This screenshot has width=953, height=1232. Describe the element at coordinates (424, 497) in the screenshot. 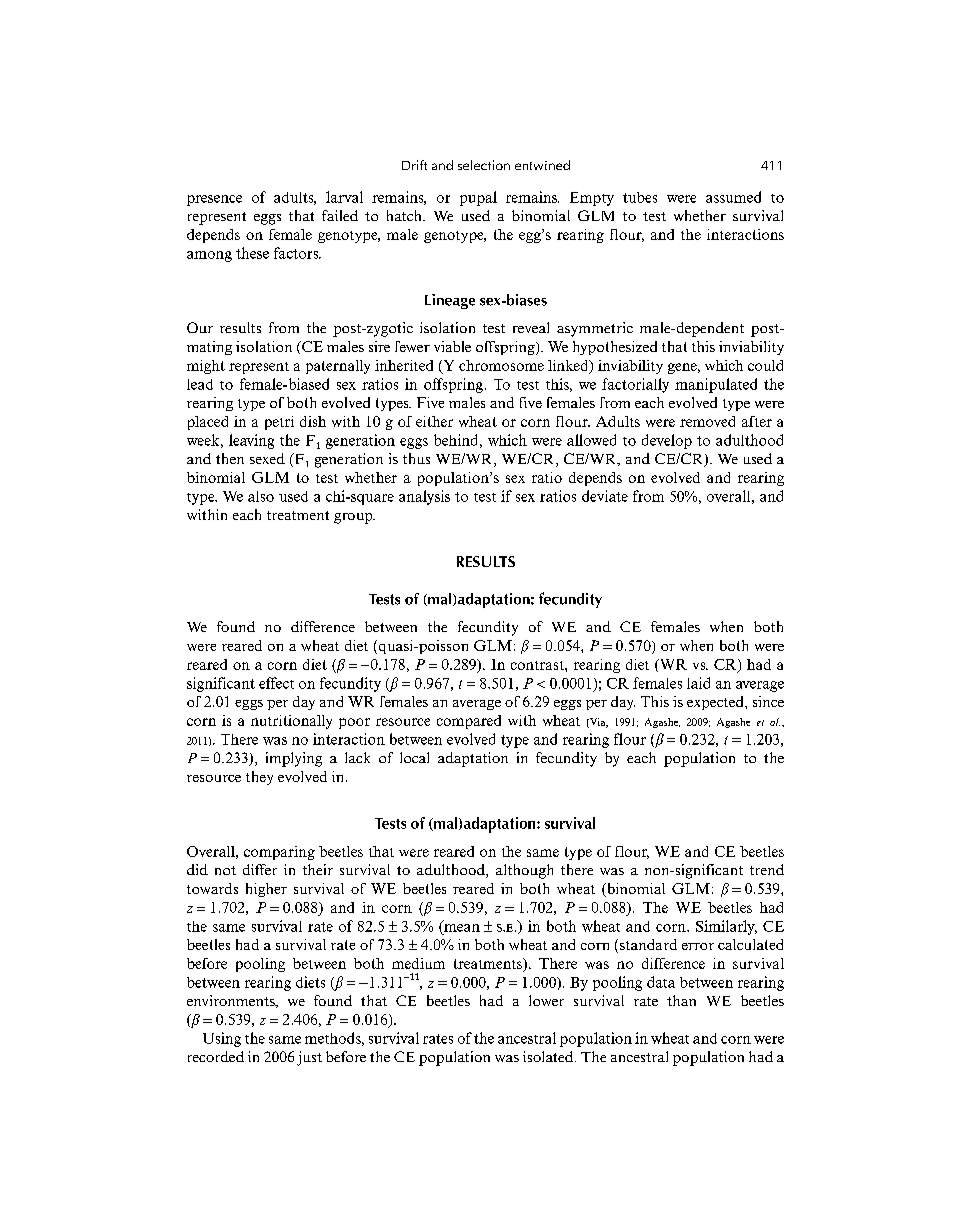

I see `analysis` at that location.
